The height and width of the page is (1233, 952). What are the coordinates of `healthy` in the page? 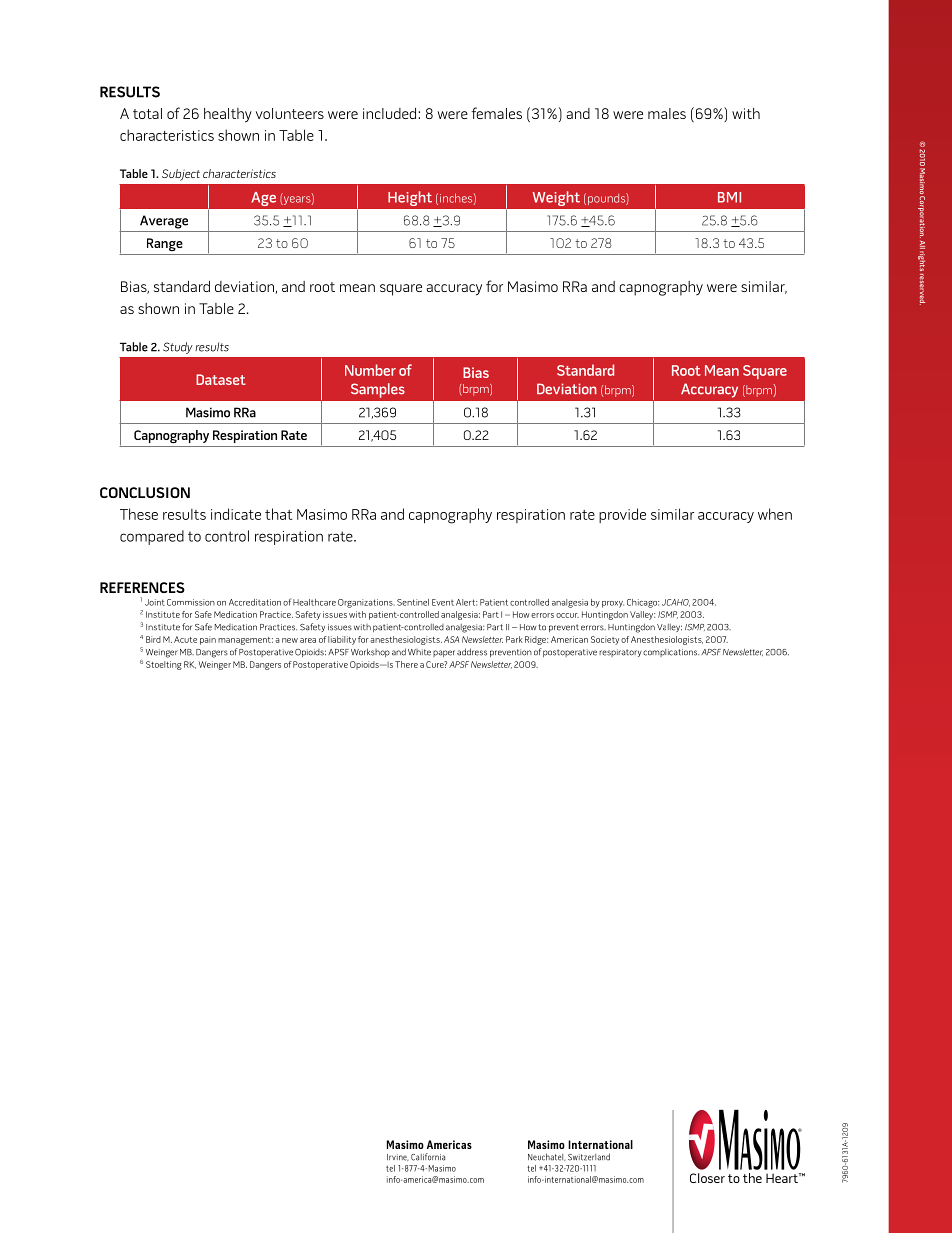 It's located at (228, 115).
